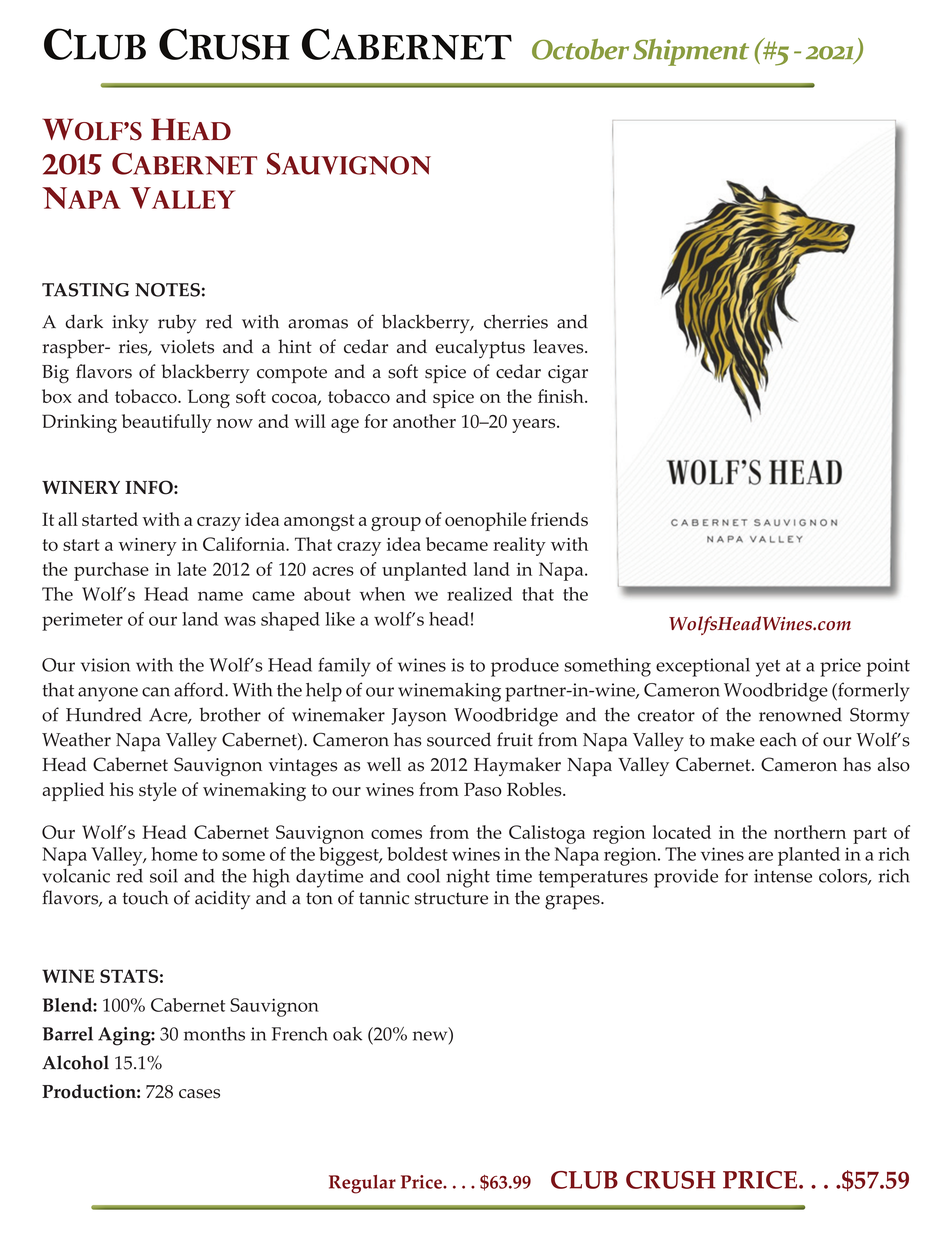 The height and width of the screenshot is (1233, 952). Describe the element at coordinates (468, 878) in the screenshot. I see `night` at that location.
